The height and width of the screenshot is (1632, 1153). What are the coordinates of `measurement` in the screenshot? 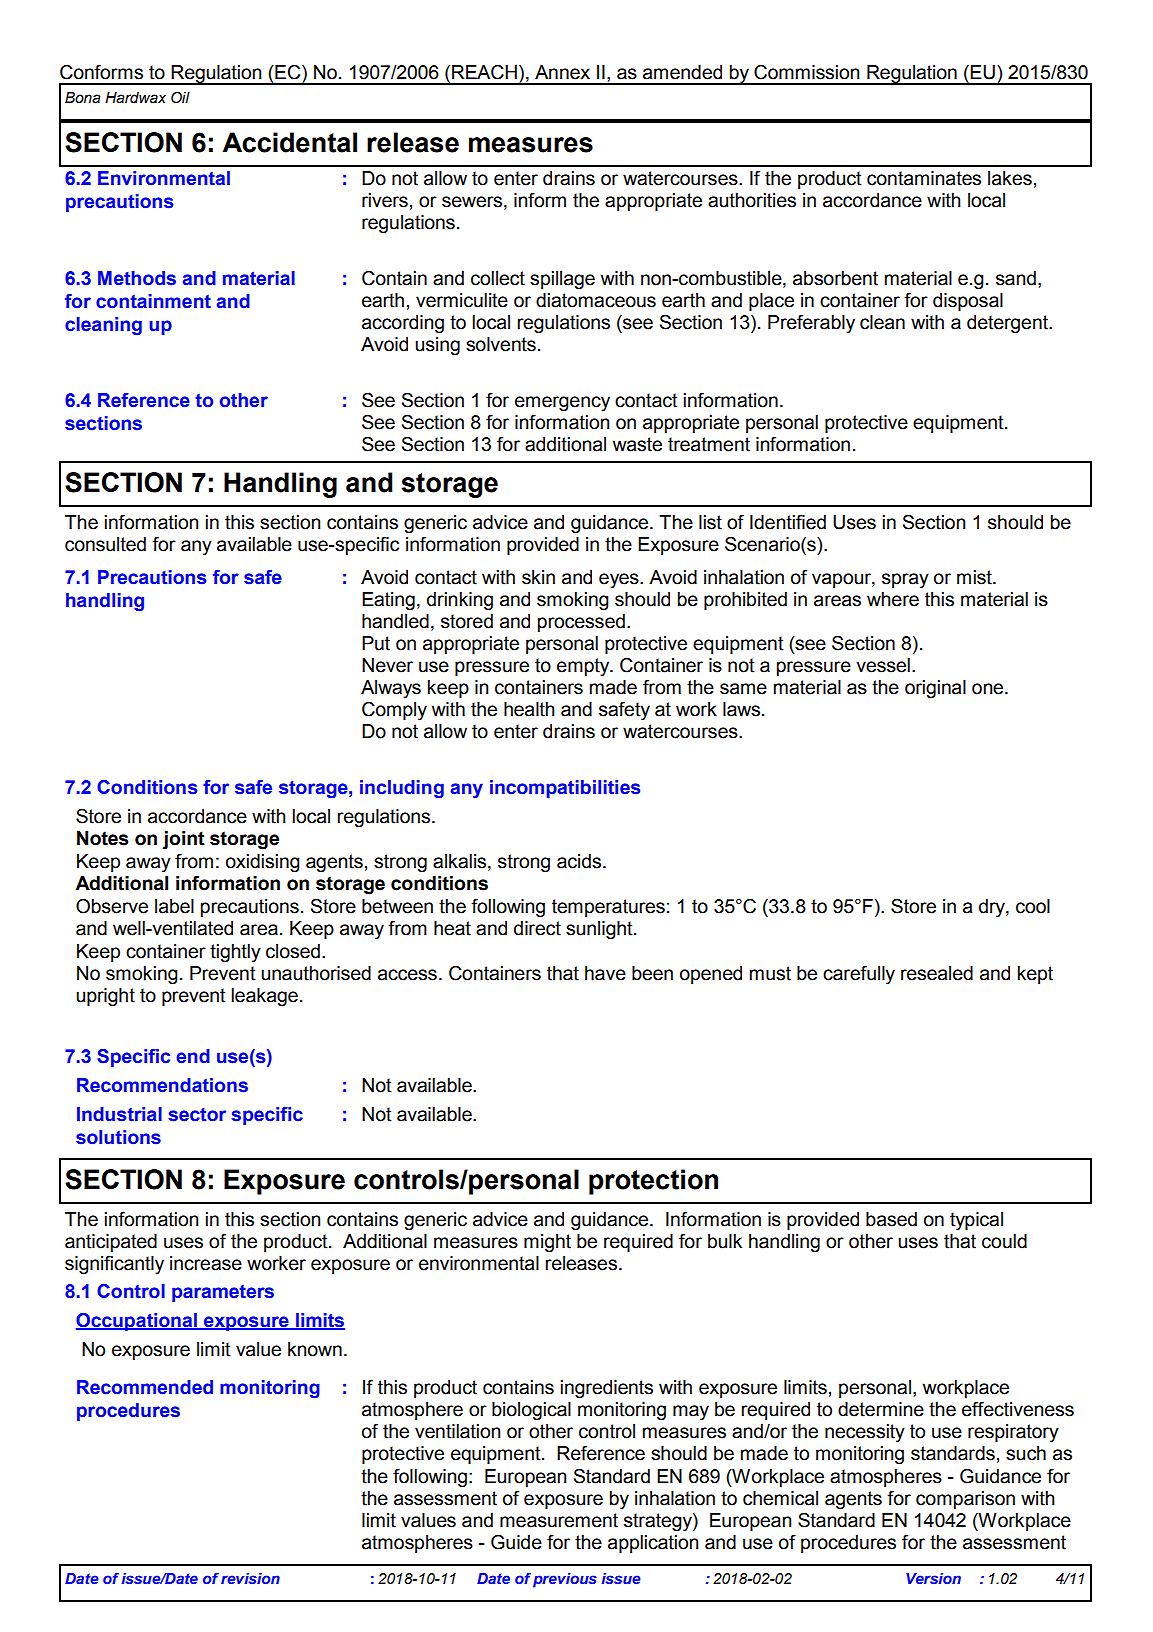 It's located at (559, 1520).
